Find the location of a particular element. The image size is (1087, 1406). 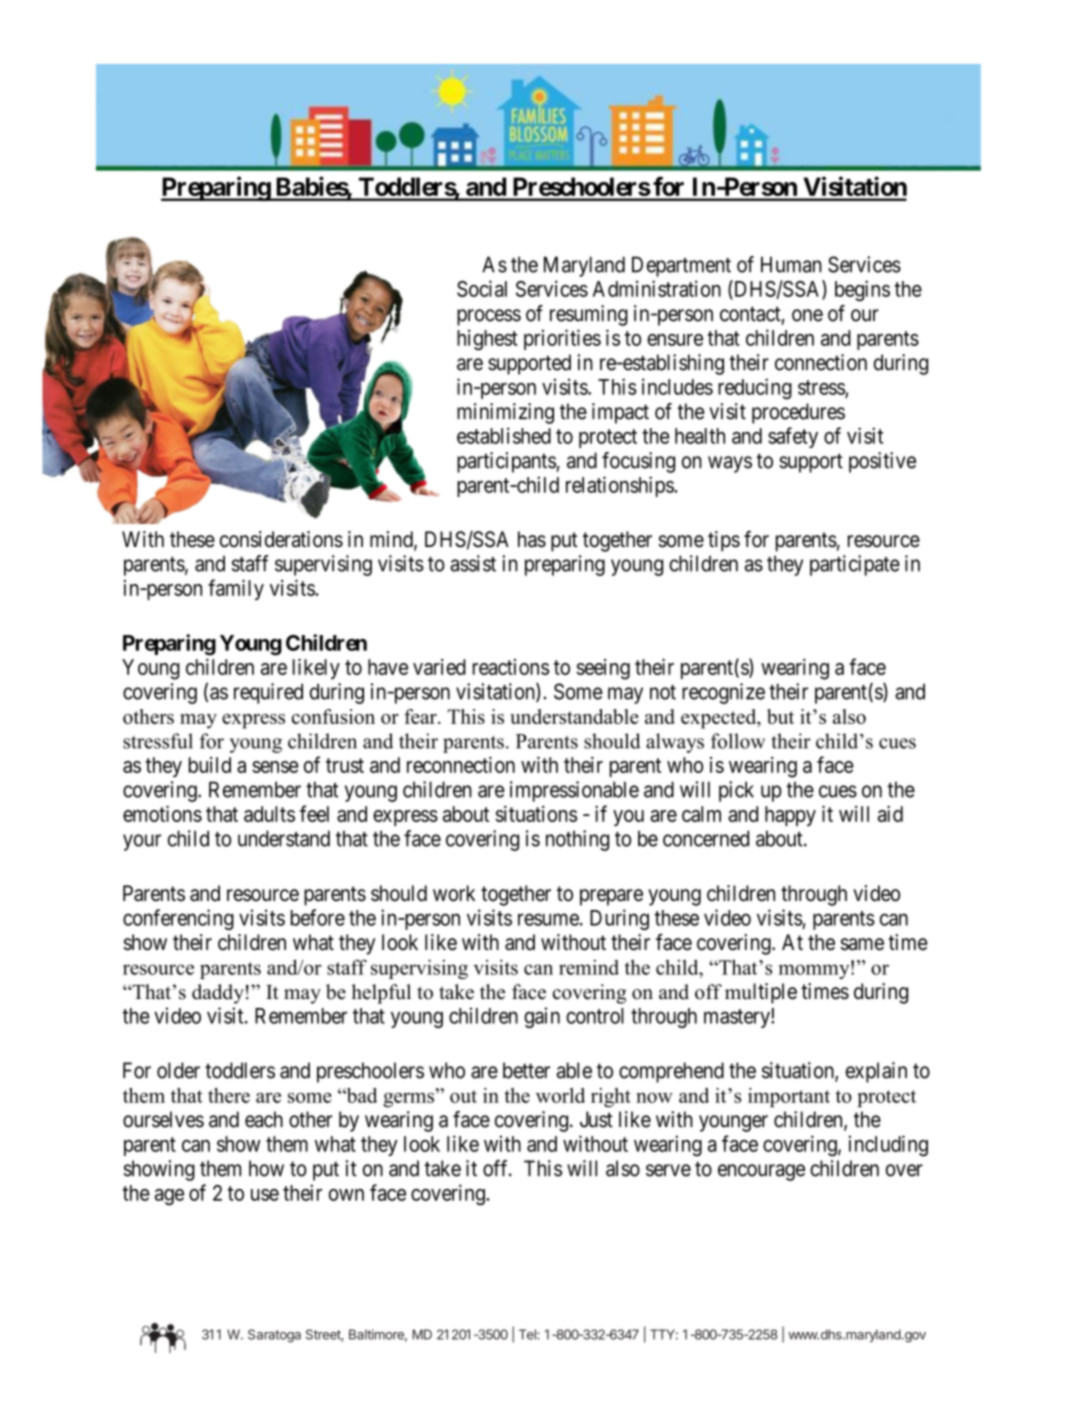

family is located at coordinates (236, 589).
